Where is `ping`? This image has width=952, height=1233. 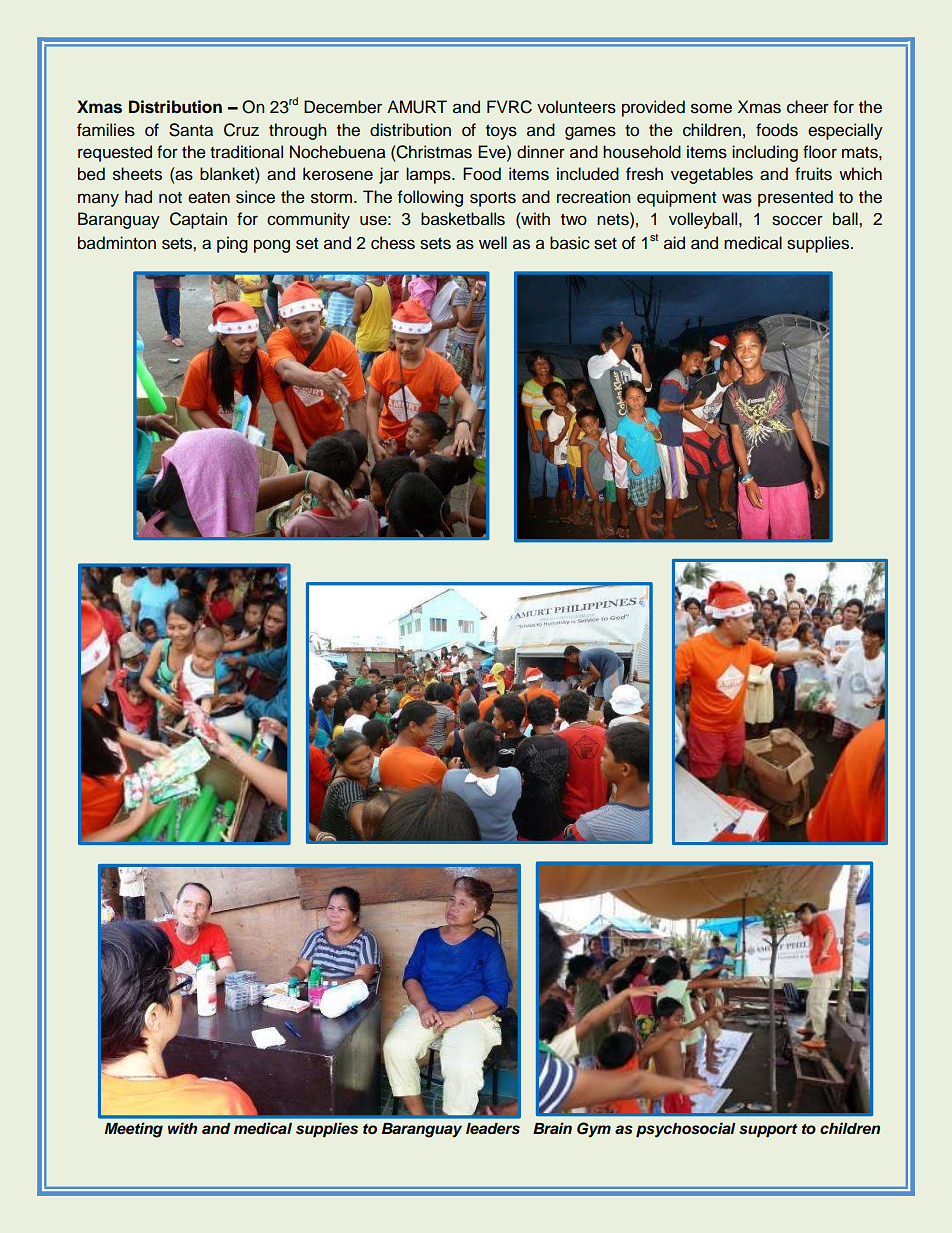
ping is located at coordinates (232, 244).
